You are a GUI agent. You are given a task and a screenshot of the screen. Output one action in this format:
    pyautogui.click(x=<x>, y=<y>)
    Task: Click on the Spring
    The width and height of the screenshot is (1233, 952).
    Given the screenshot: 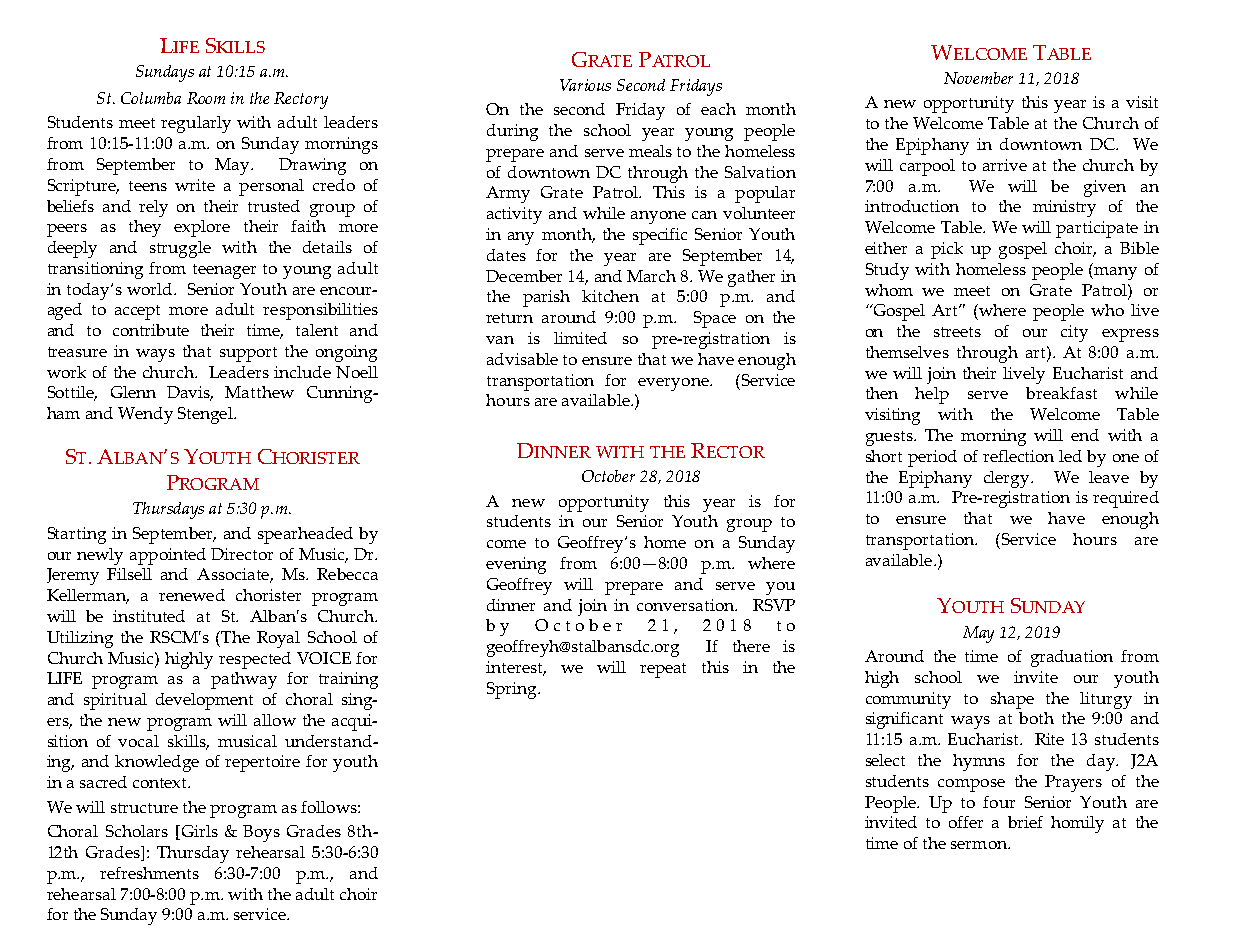 What is the action you would take?
    pyautogui.click(x=513, y=690)
